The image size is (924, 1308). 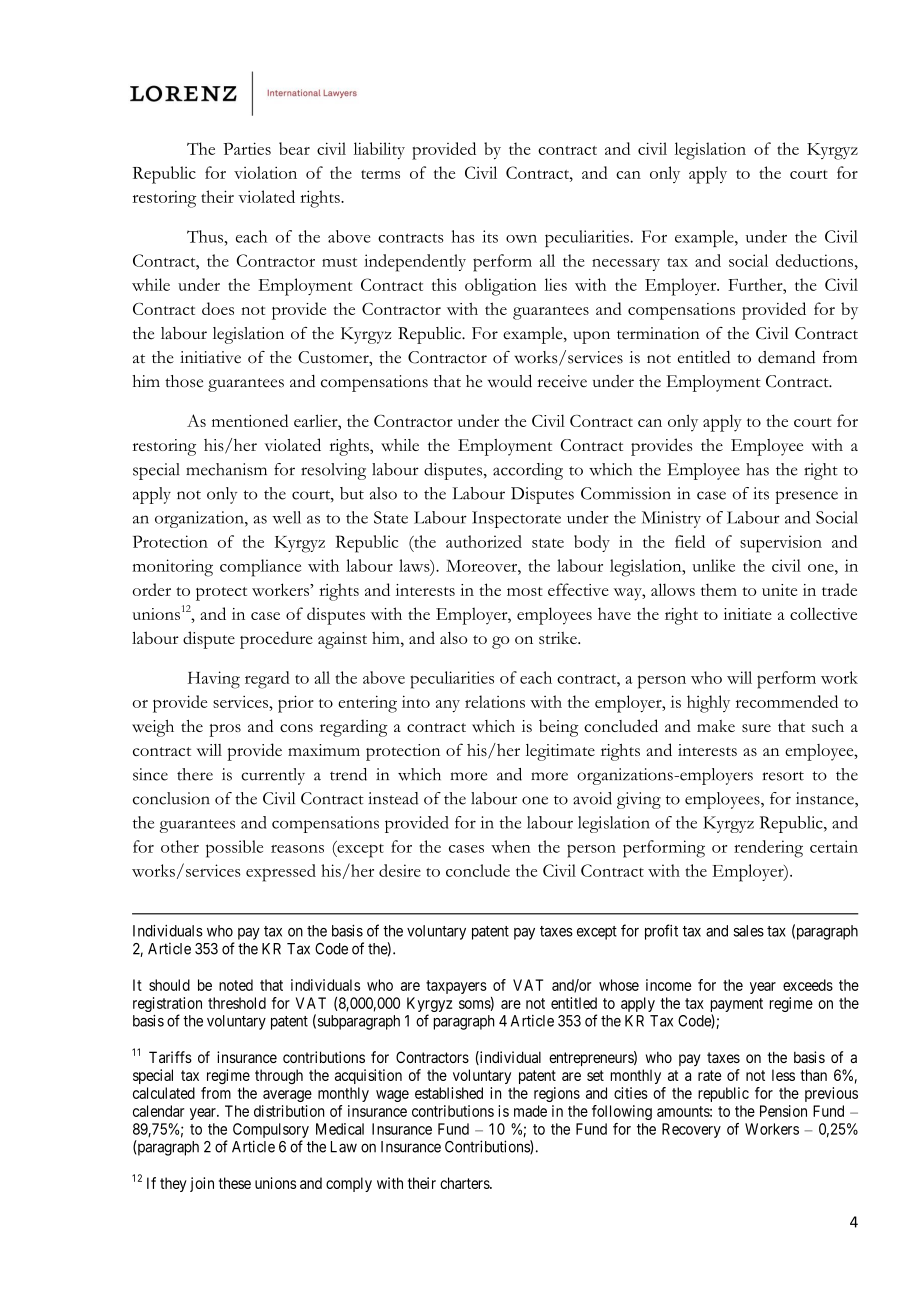 What do you see at coordinates (281, 873) in the page?
I see `expressed` at bounding box center [281, 873].
